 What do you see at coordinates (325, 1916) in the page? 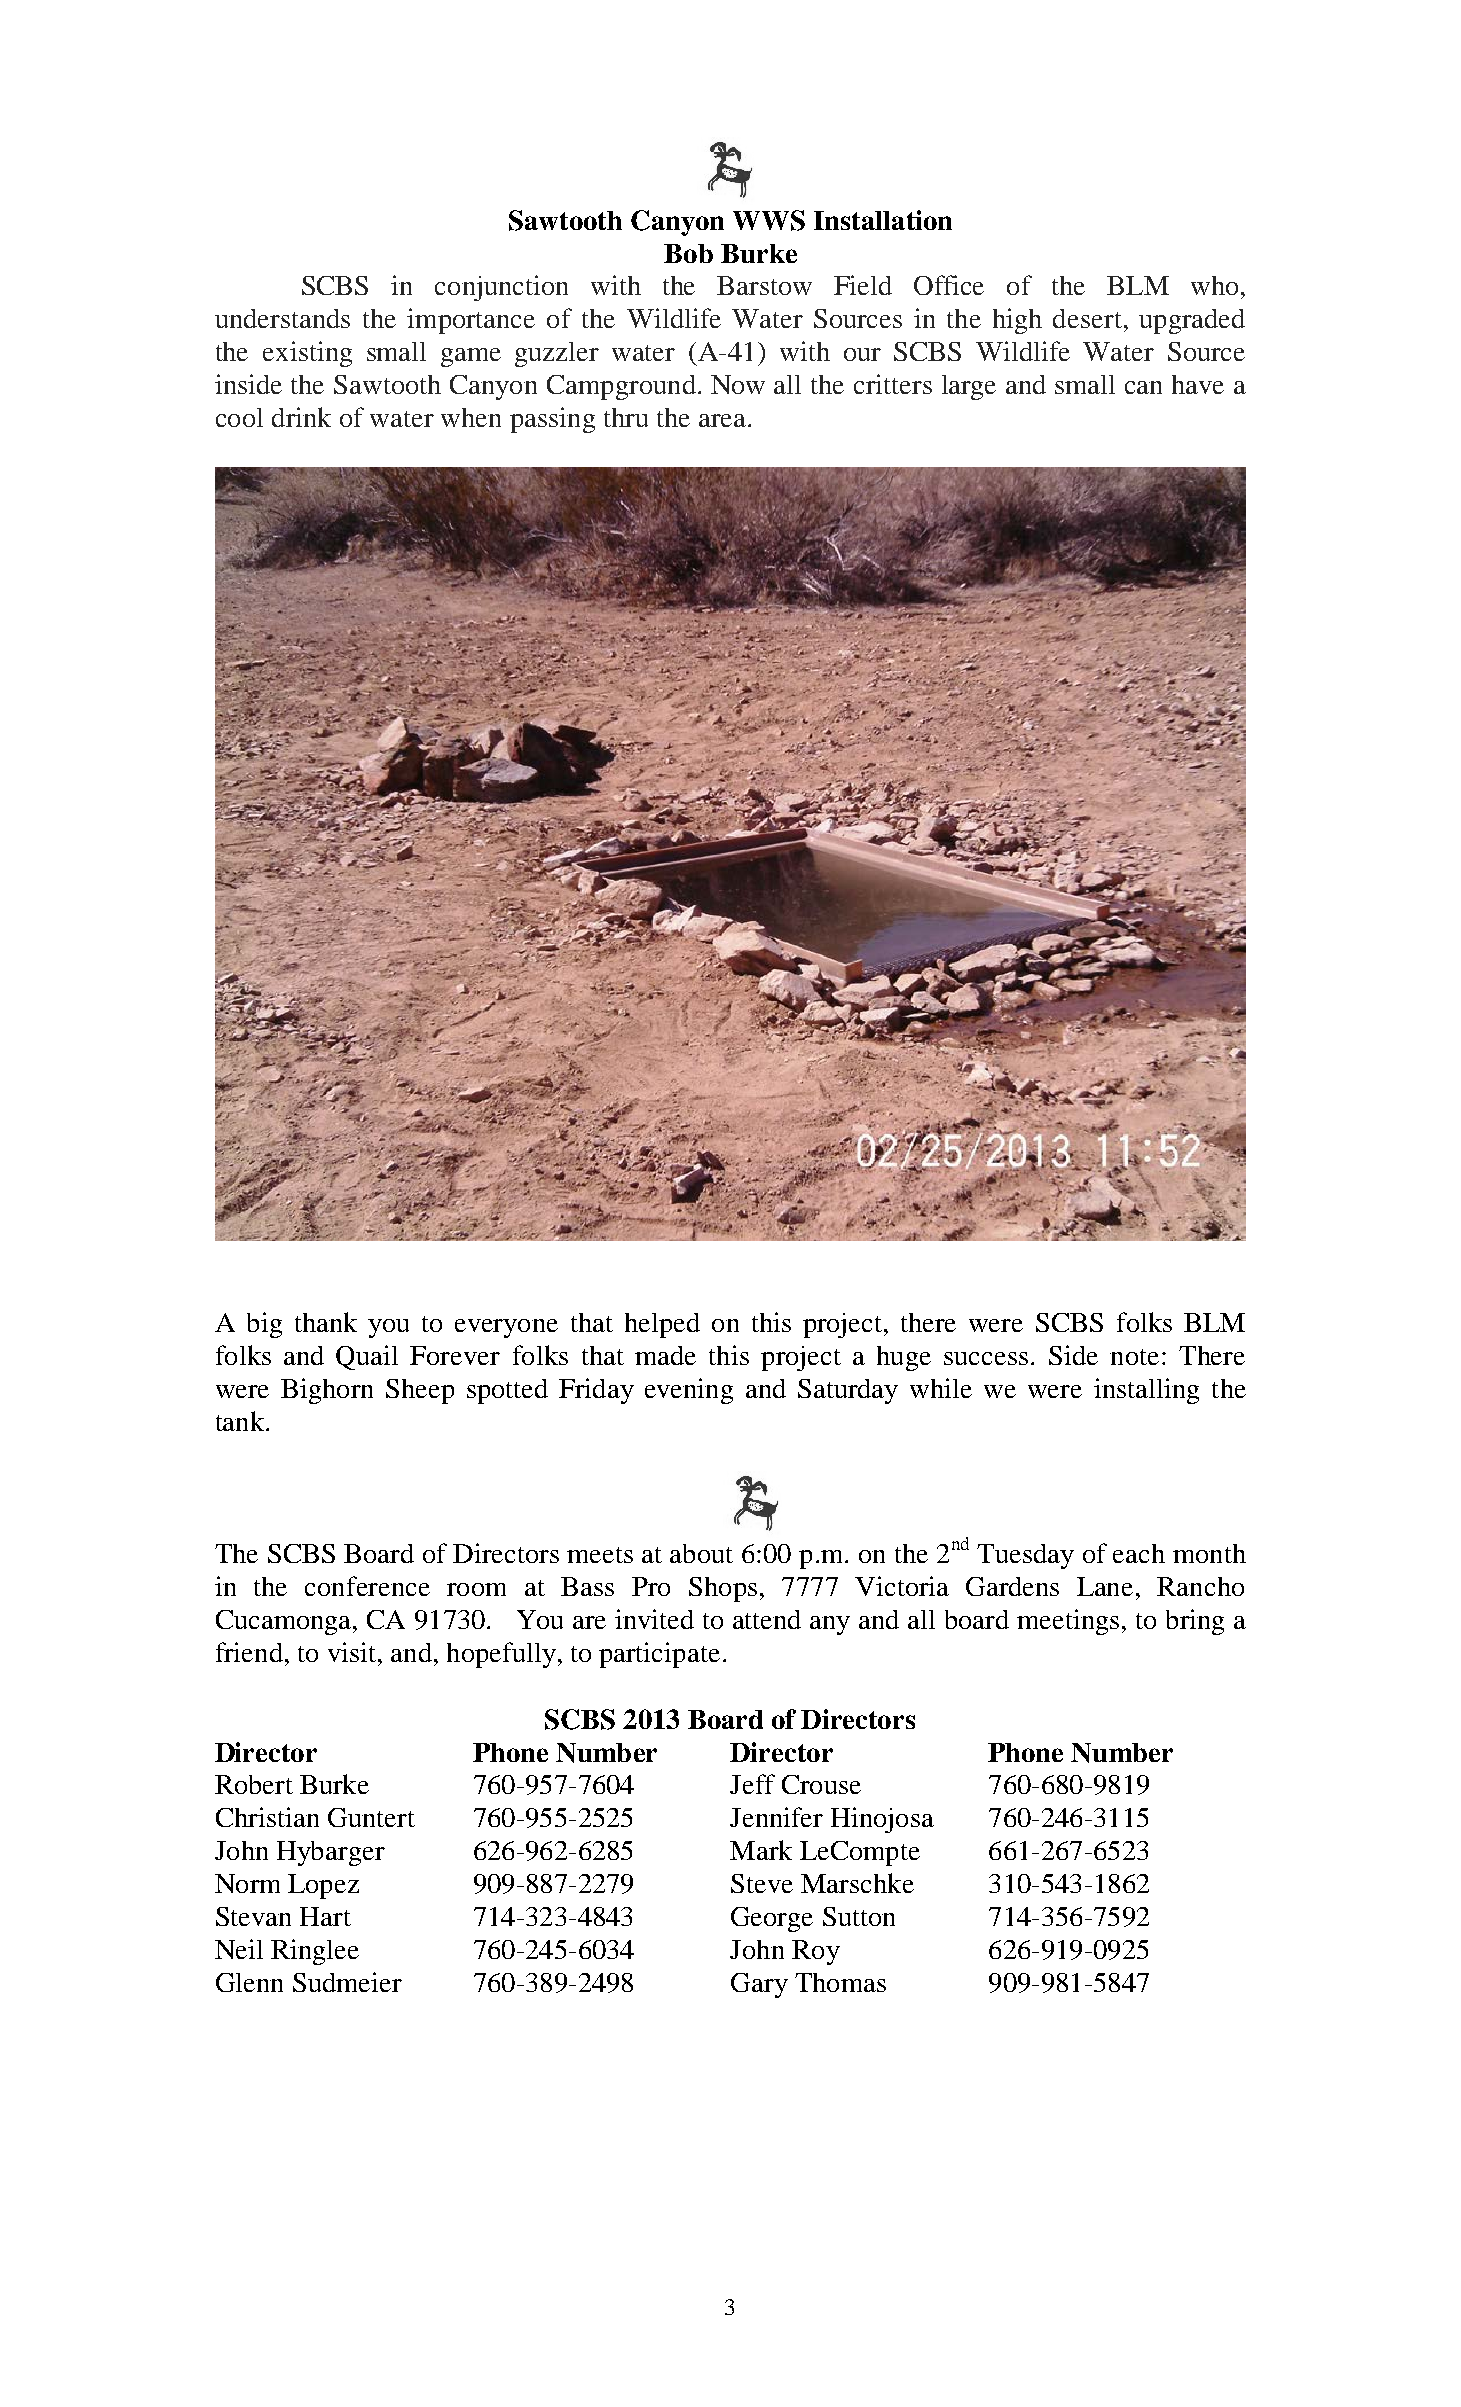
I see `Hart` at bounding box center [325, 1916].
